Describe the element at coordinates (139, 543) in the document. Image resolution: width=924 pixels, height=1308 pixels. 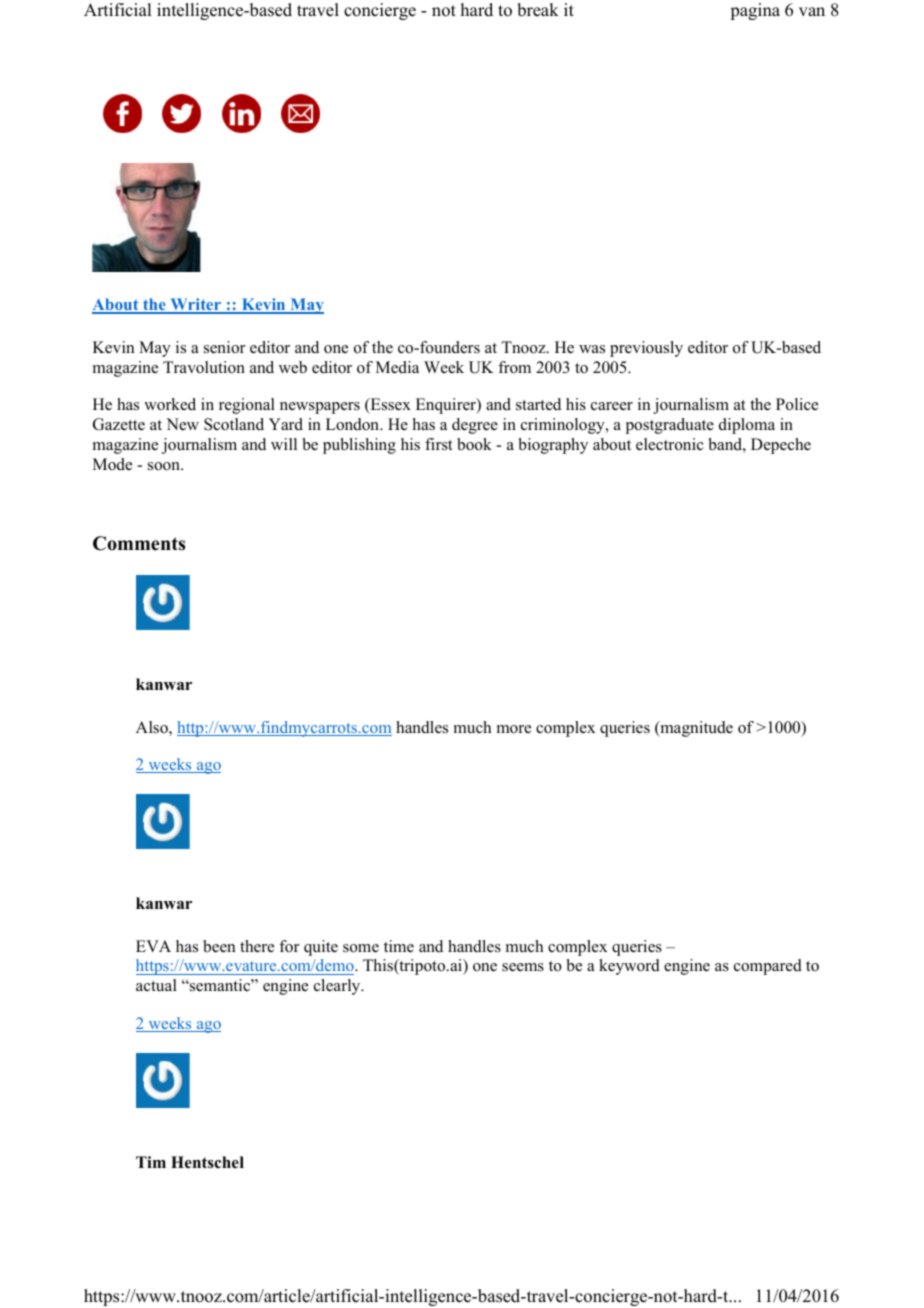
I see `Comments` at that location.
